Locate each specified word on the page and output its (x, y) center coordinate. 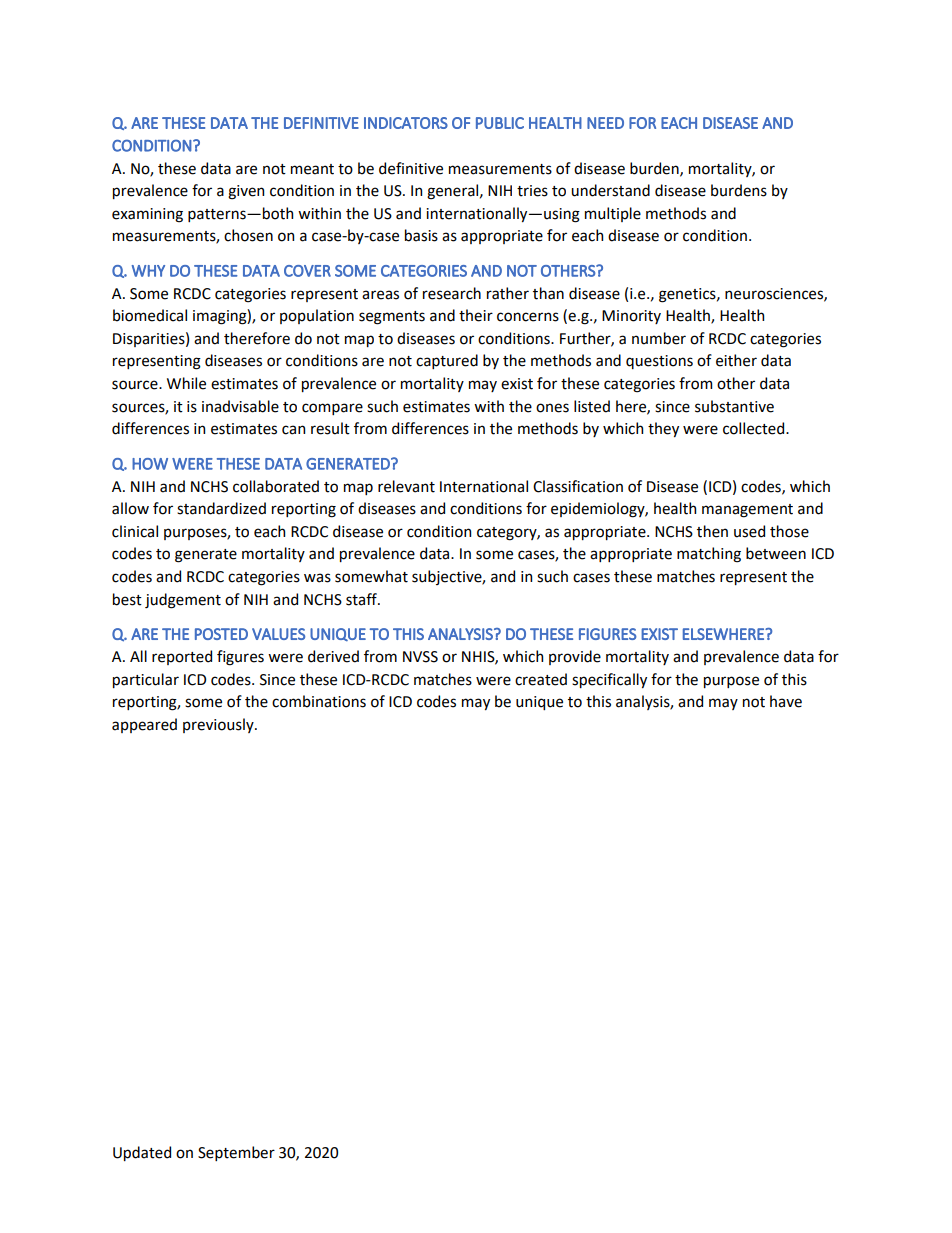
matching (709, 555)
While (186, 383)
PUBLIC (500, 123)
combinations (319, 701)
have (786, 701)
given (246, 192)
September (236, 1153)
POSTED (221, 634)
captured (447, 361)
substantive (734, 406)
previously (219, 725)
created (541, 679)
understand (610, 190)
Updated (142, 1153)
